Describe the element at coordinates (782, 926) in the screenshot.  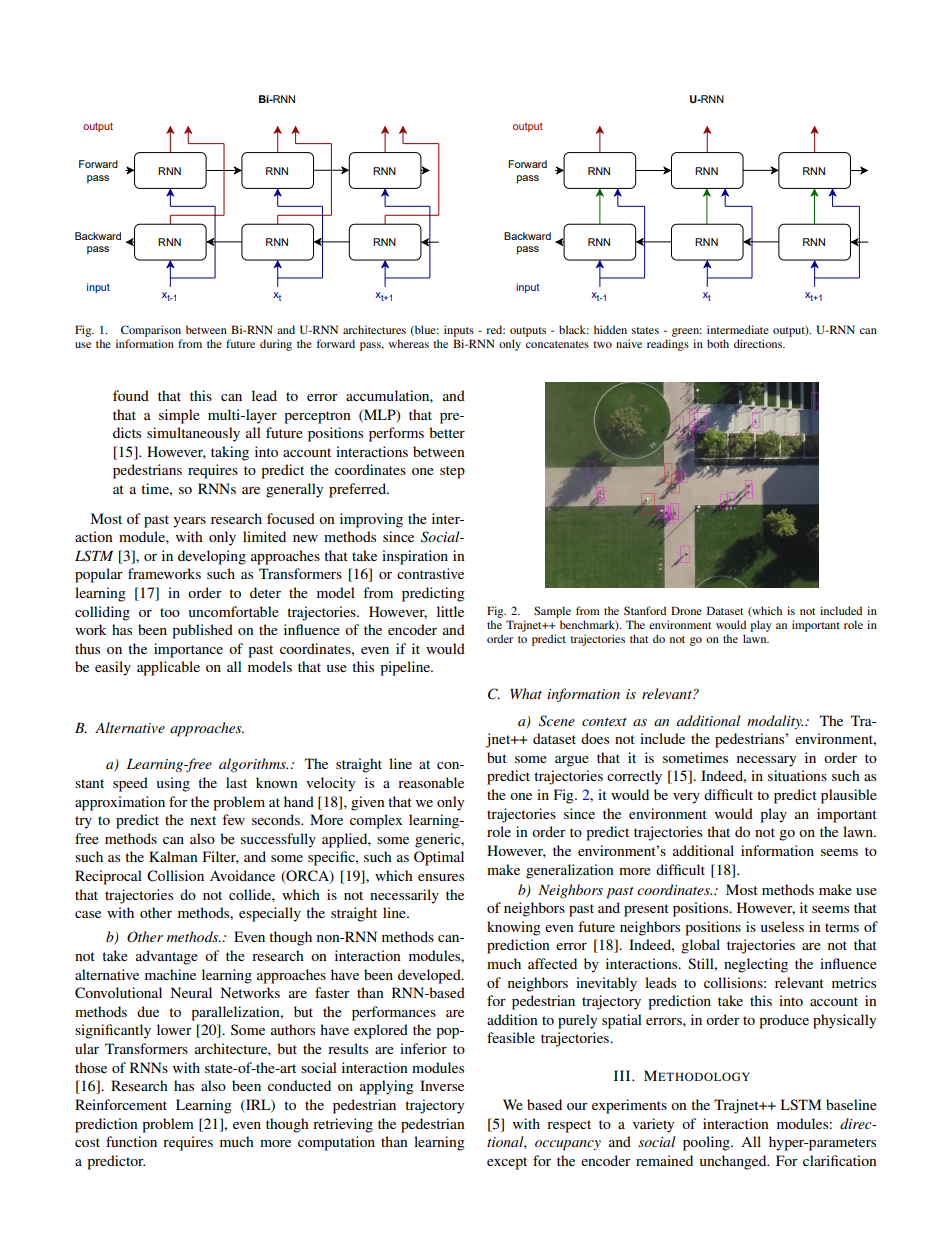
I see `useless` at that location.
